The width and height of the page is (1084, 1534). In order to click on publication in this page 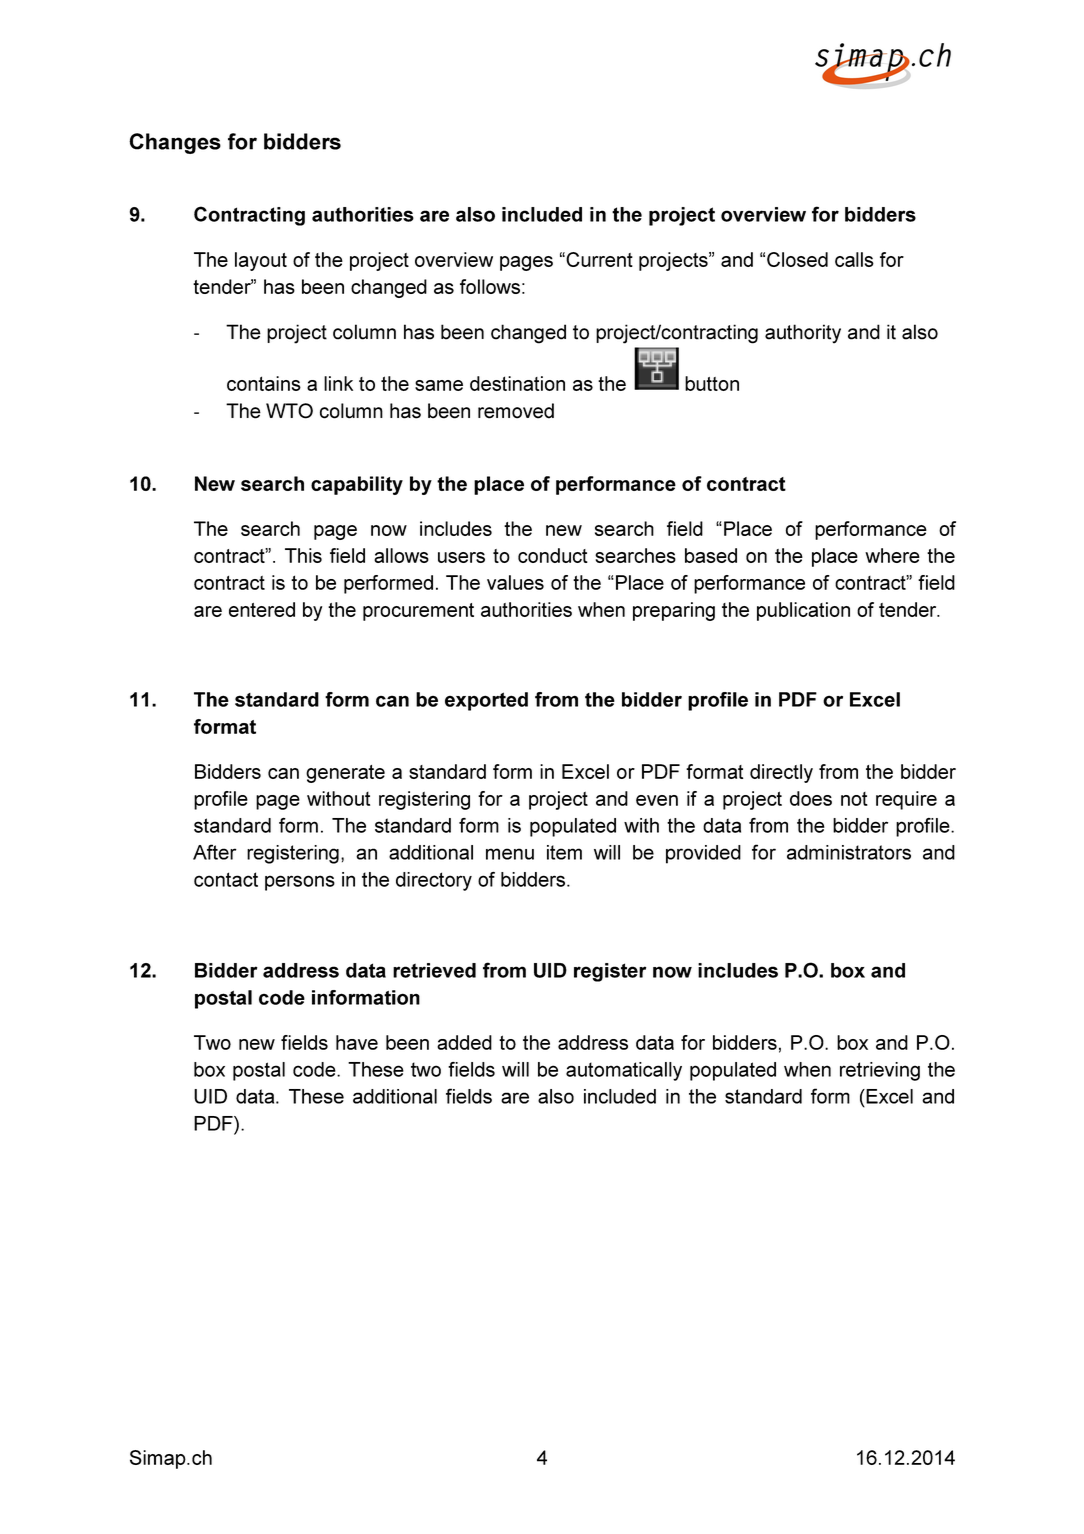, I will do `click(803, 611)`.
